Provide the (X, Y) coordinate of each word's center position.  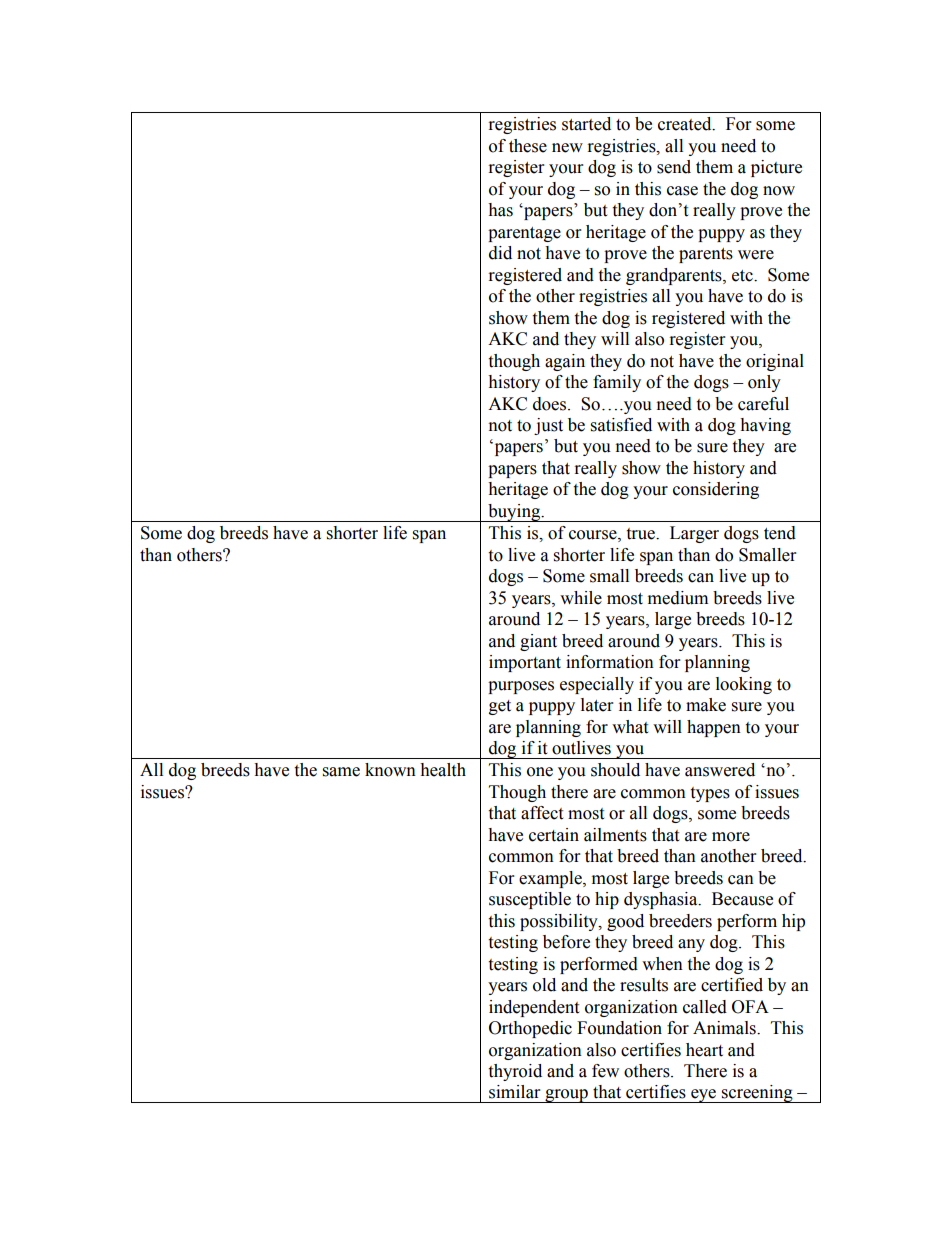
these (528, 146)
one (540, 772)
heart (704, 1050)
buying (514, 513)
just (548, 426)
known (390, 770)
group (566, 1096)
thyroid (515, 1072)
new (567, 148)
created (686, 124)
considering (716, 490)
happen (714, 728)
